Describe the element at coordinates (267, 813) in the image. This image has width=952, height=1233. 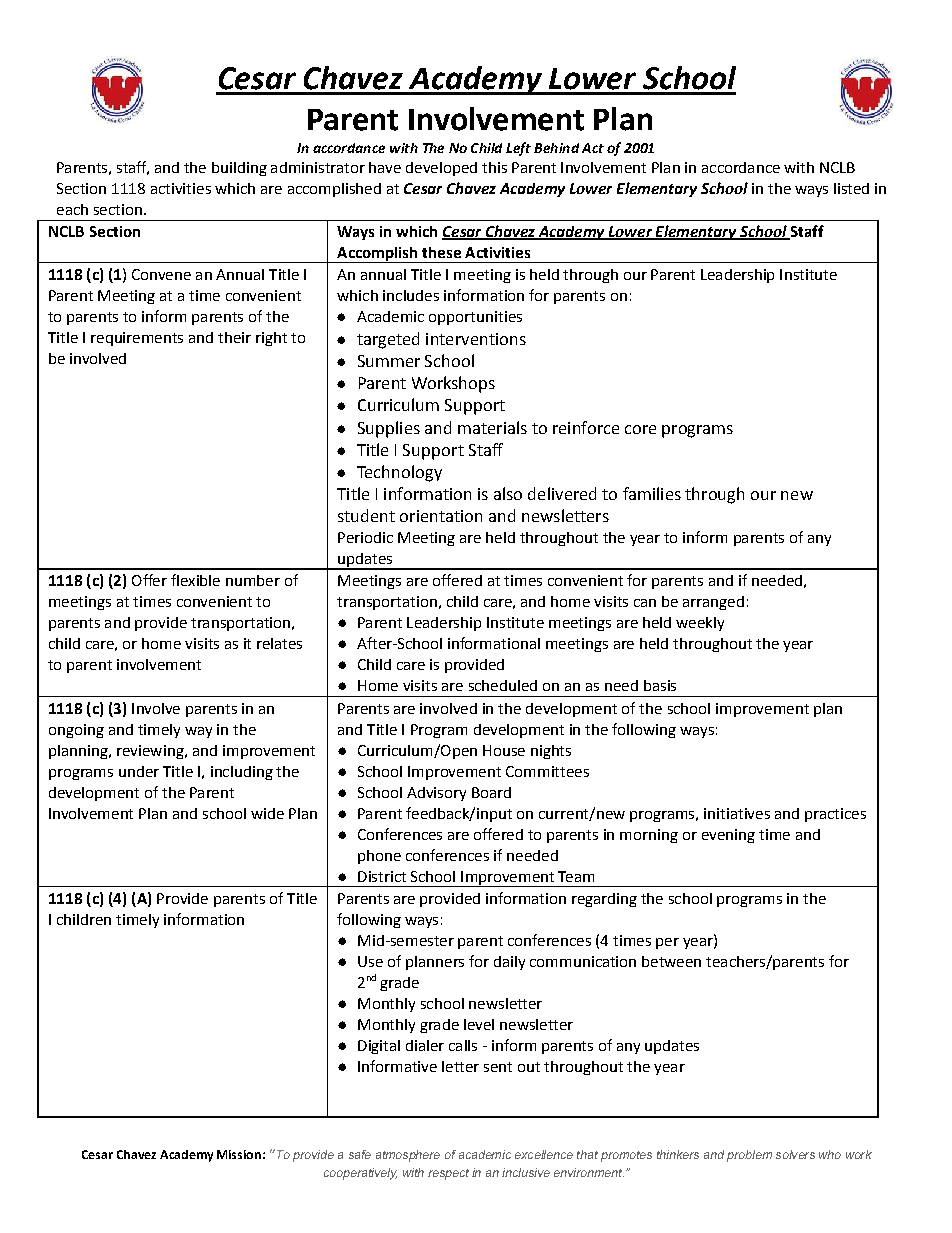
I see `wide` at that location.
